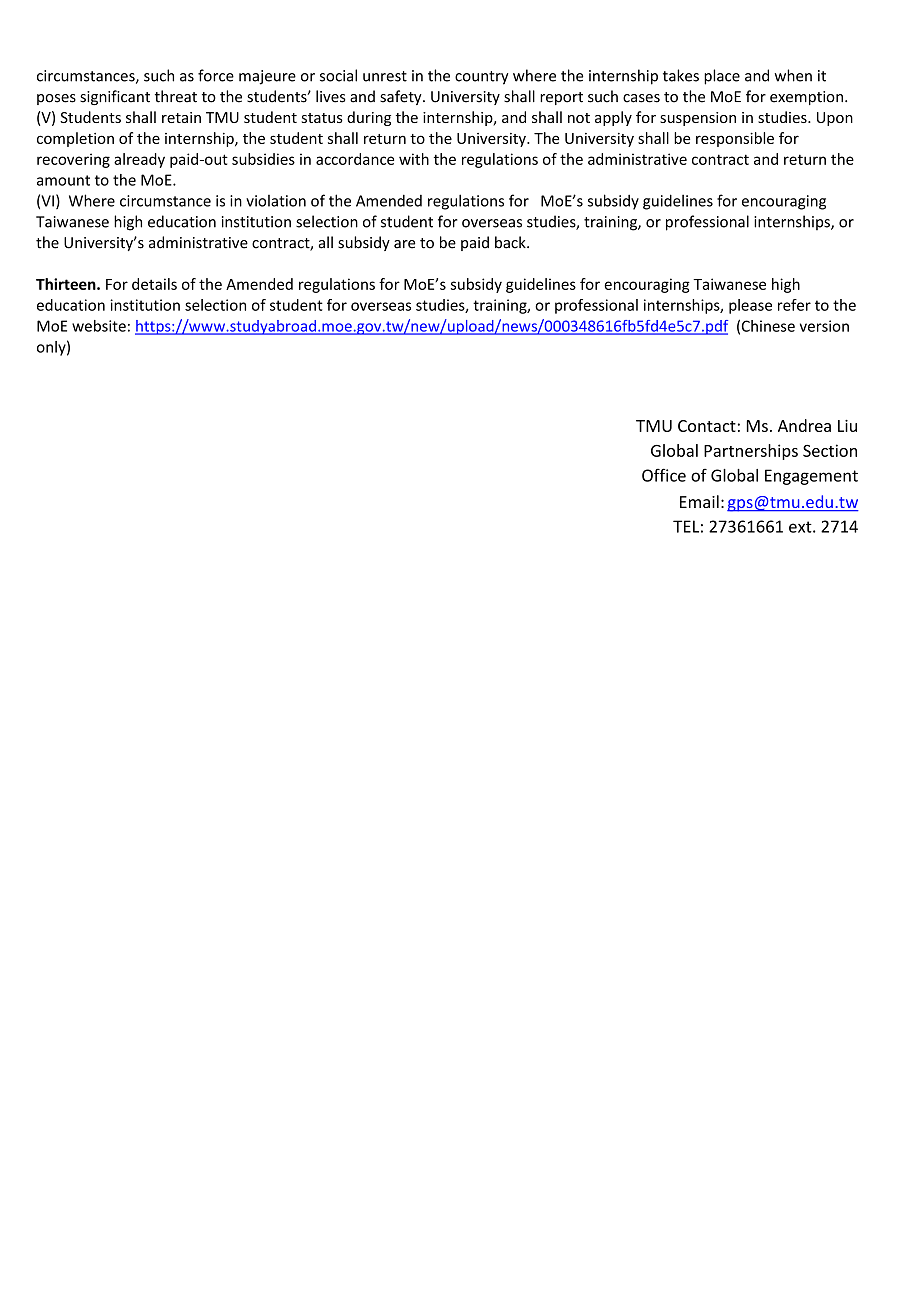 The width and height of the screenshot is (924, 1308). What do you see at coordinates (699, 501) in the screenshot?
I see `Email` at bounding box center [699, 501].
